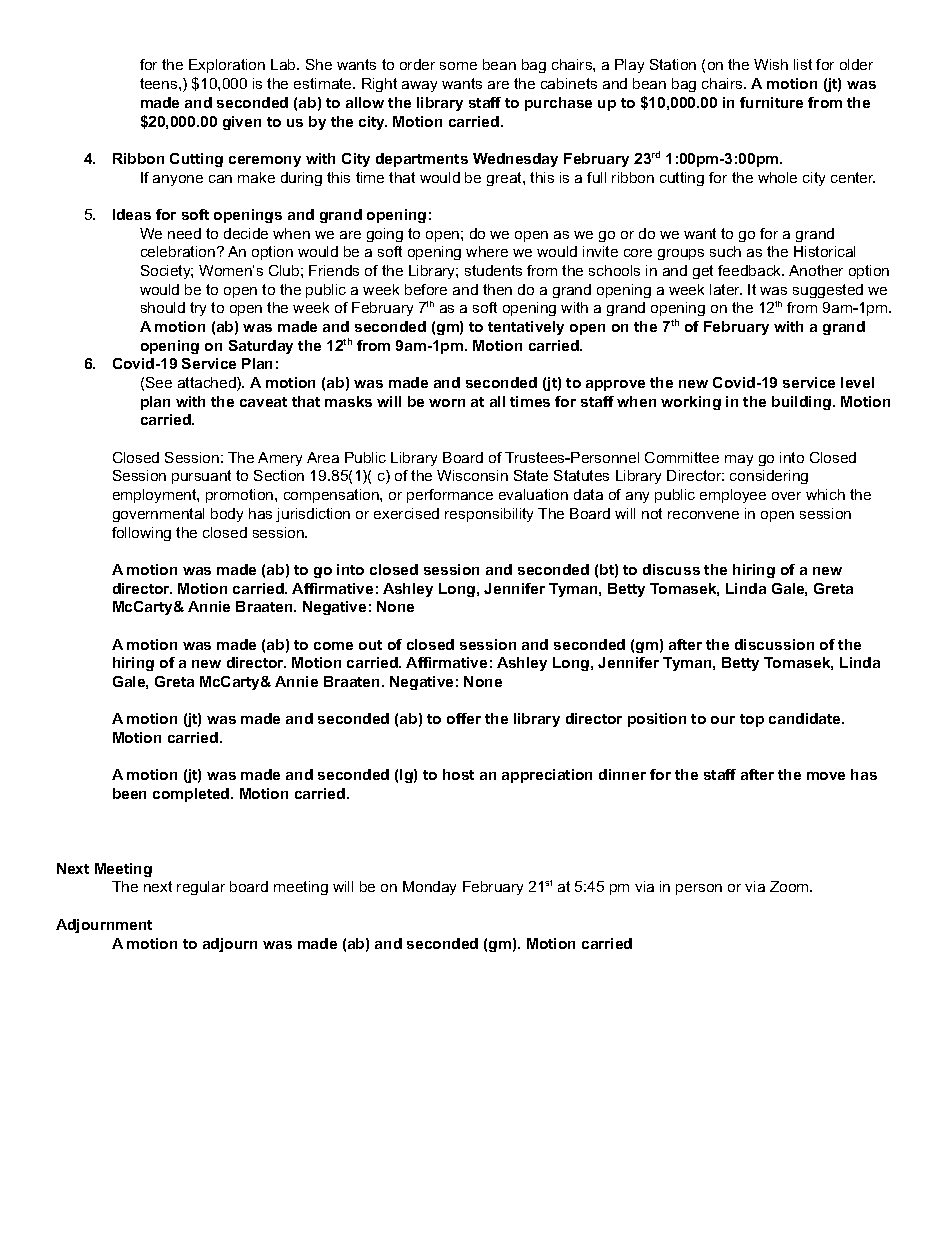  I want to click on pursuant, so click(201, 477).
